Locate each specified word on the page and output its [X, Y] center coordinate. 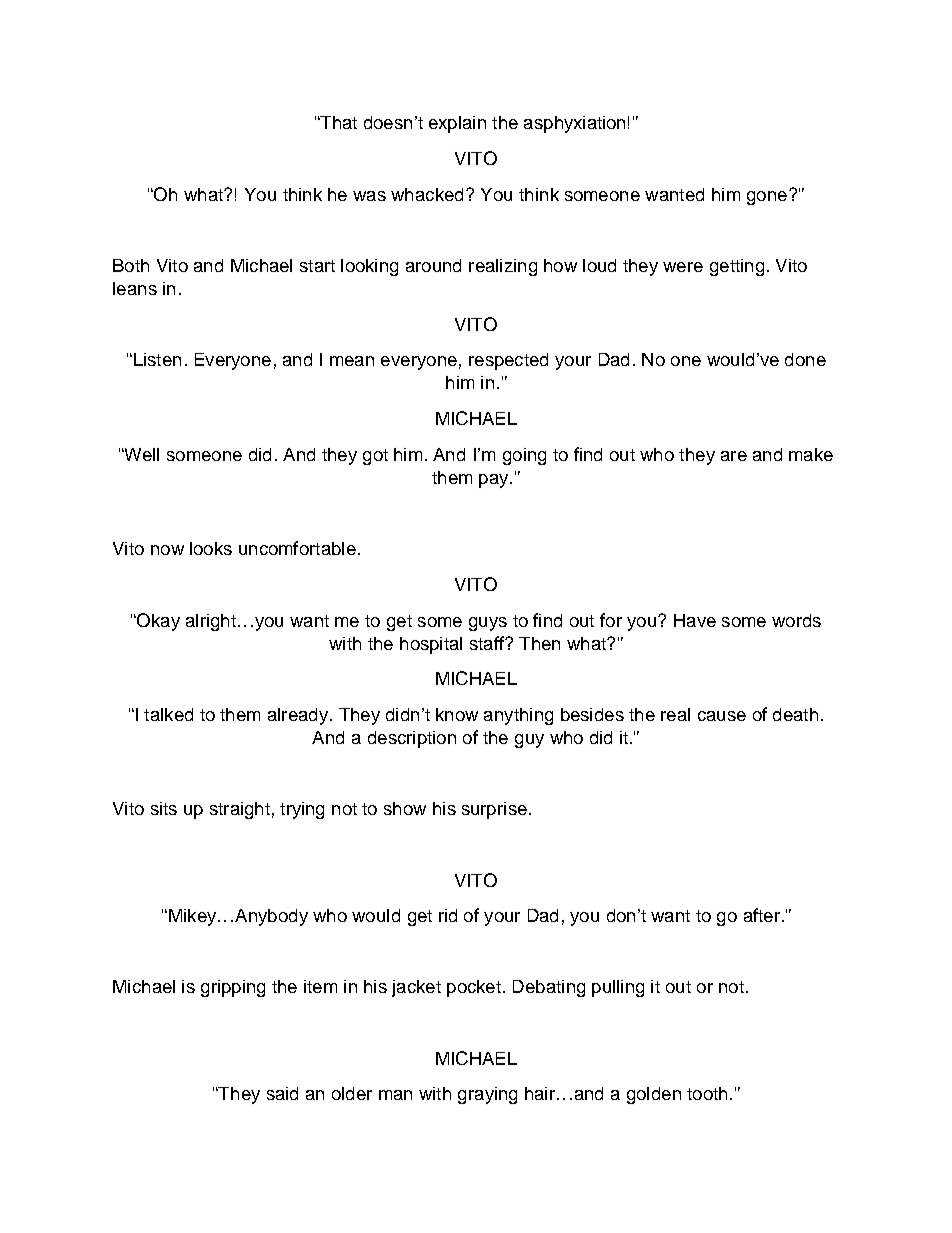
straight [240, 810]
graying [487, 1095]
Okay [157, 622]
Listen [156, 359]
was [369, 196]
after [762, 915]
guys [488, 624]
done [805, 359]
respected [508, 361]
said [282, 1093]
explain [457, 124]
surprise [494, 810]
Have [695, 620]
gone [767, 198]
